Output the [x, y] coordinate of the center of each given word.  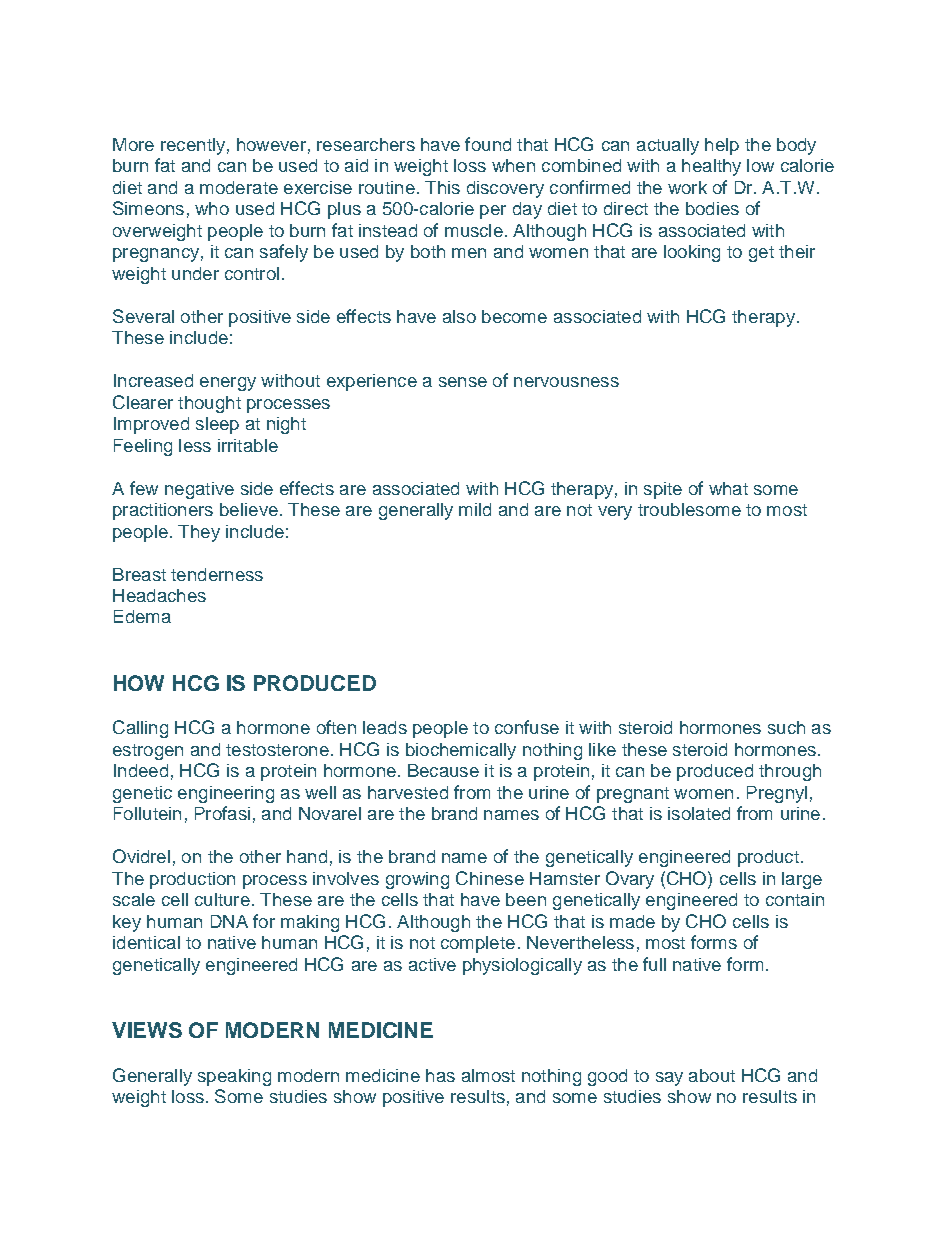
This [442, 187]
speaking [234, 1077]
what [728, 488]
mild [475, 509]
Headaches [159, 595]
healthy [711, 167]
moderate [239, 187]
